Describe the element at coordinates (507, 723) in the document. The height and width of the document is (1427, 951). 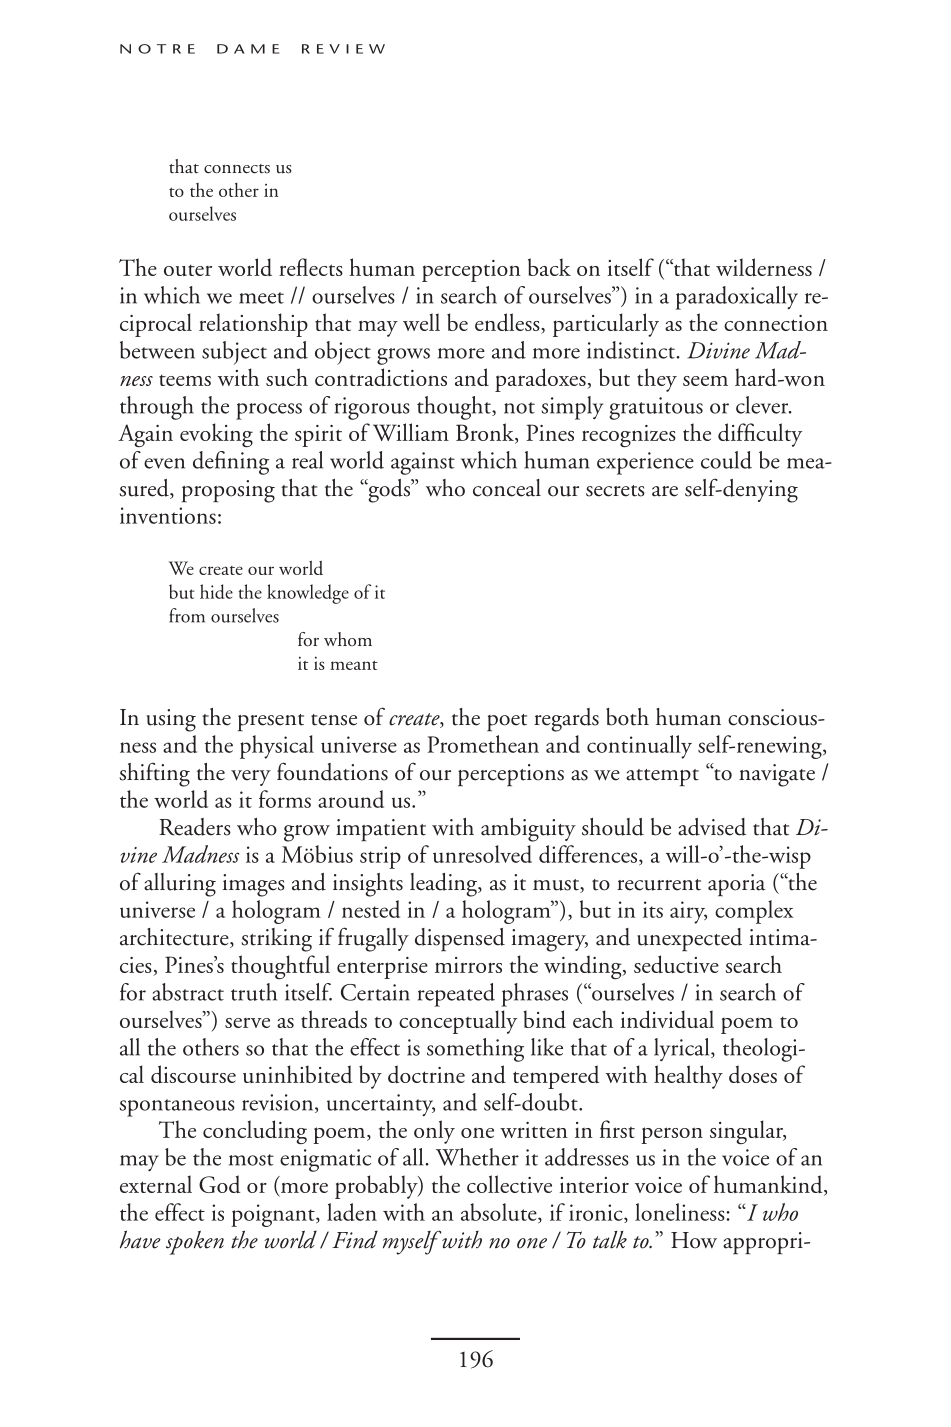
I see `poet` at that location.
